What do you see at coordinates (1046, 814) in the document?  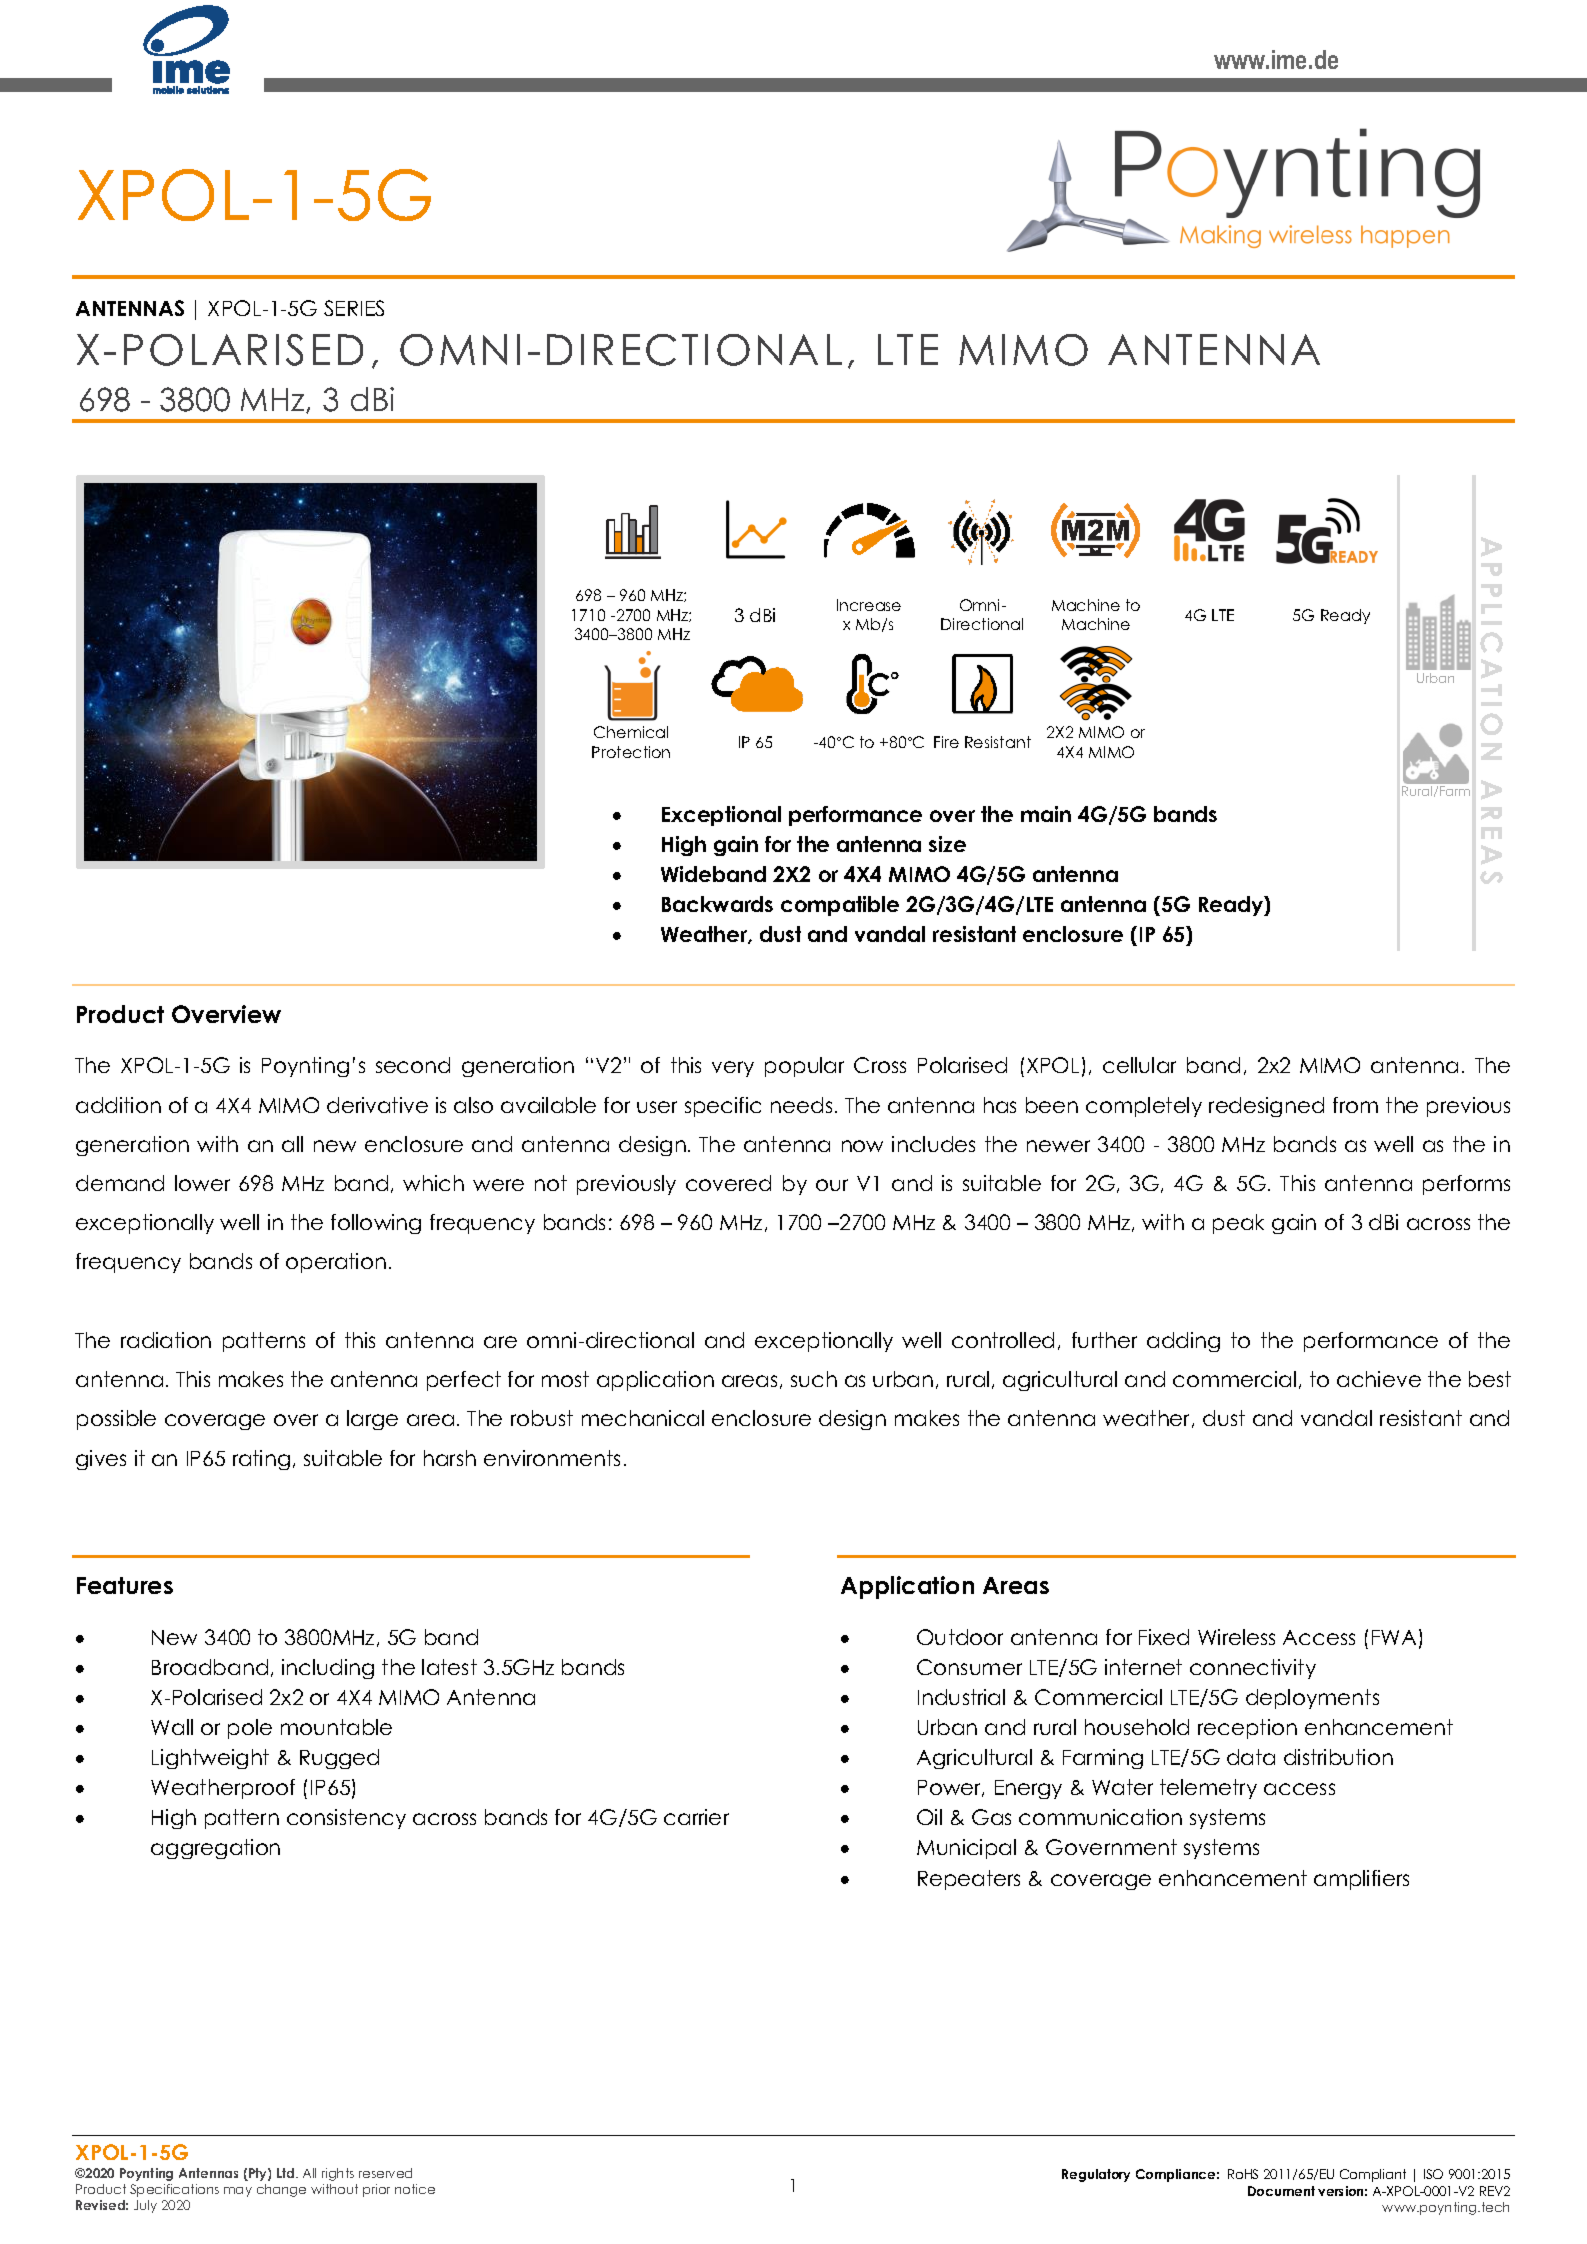 I see `main` at bounding box center [1046, 814].
